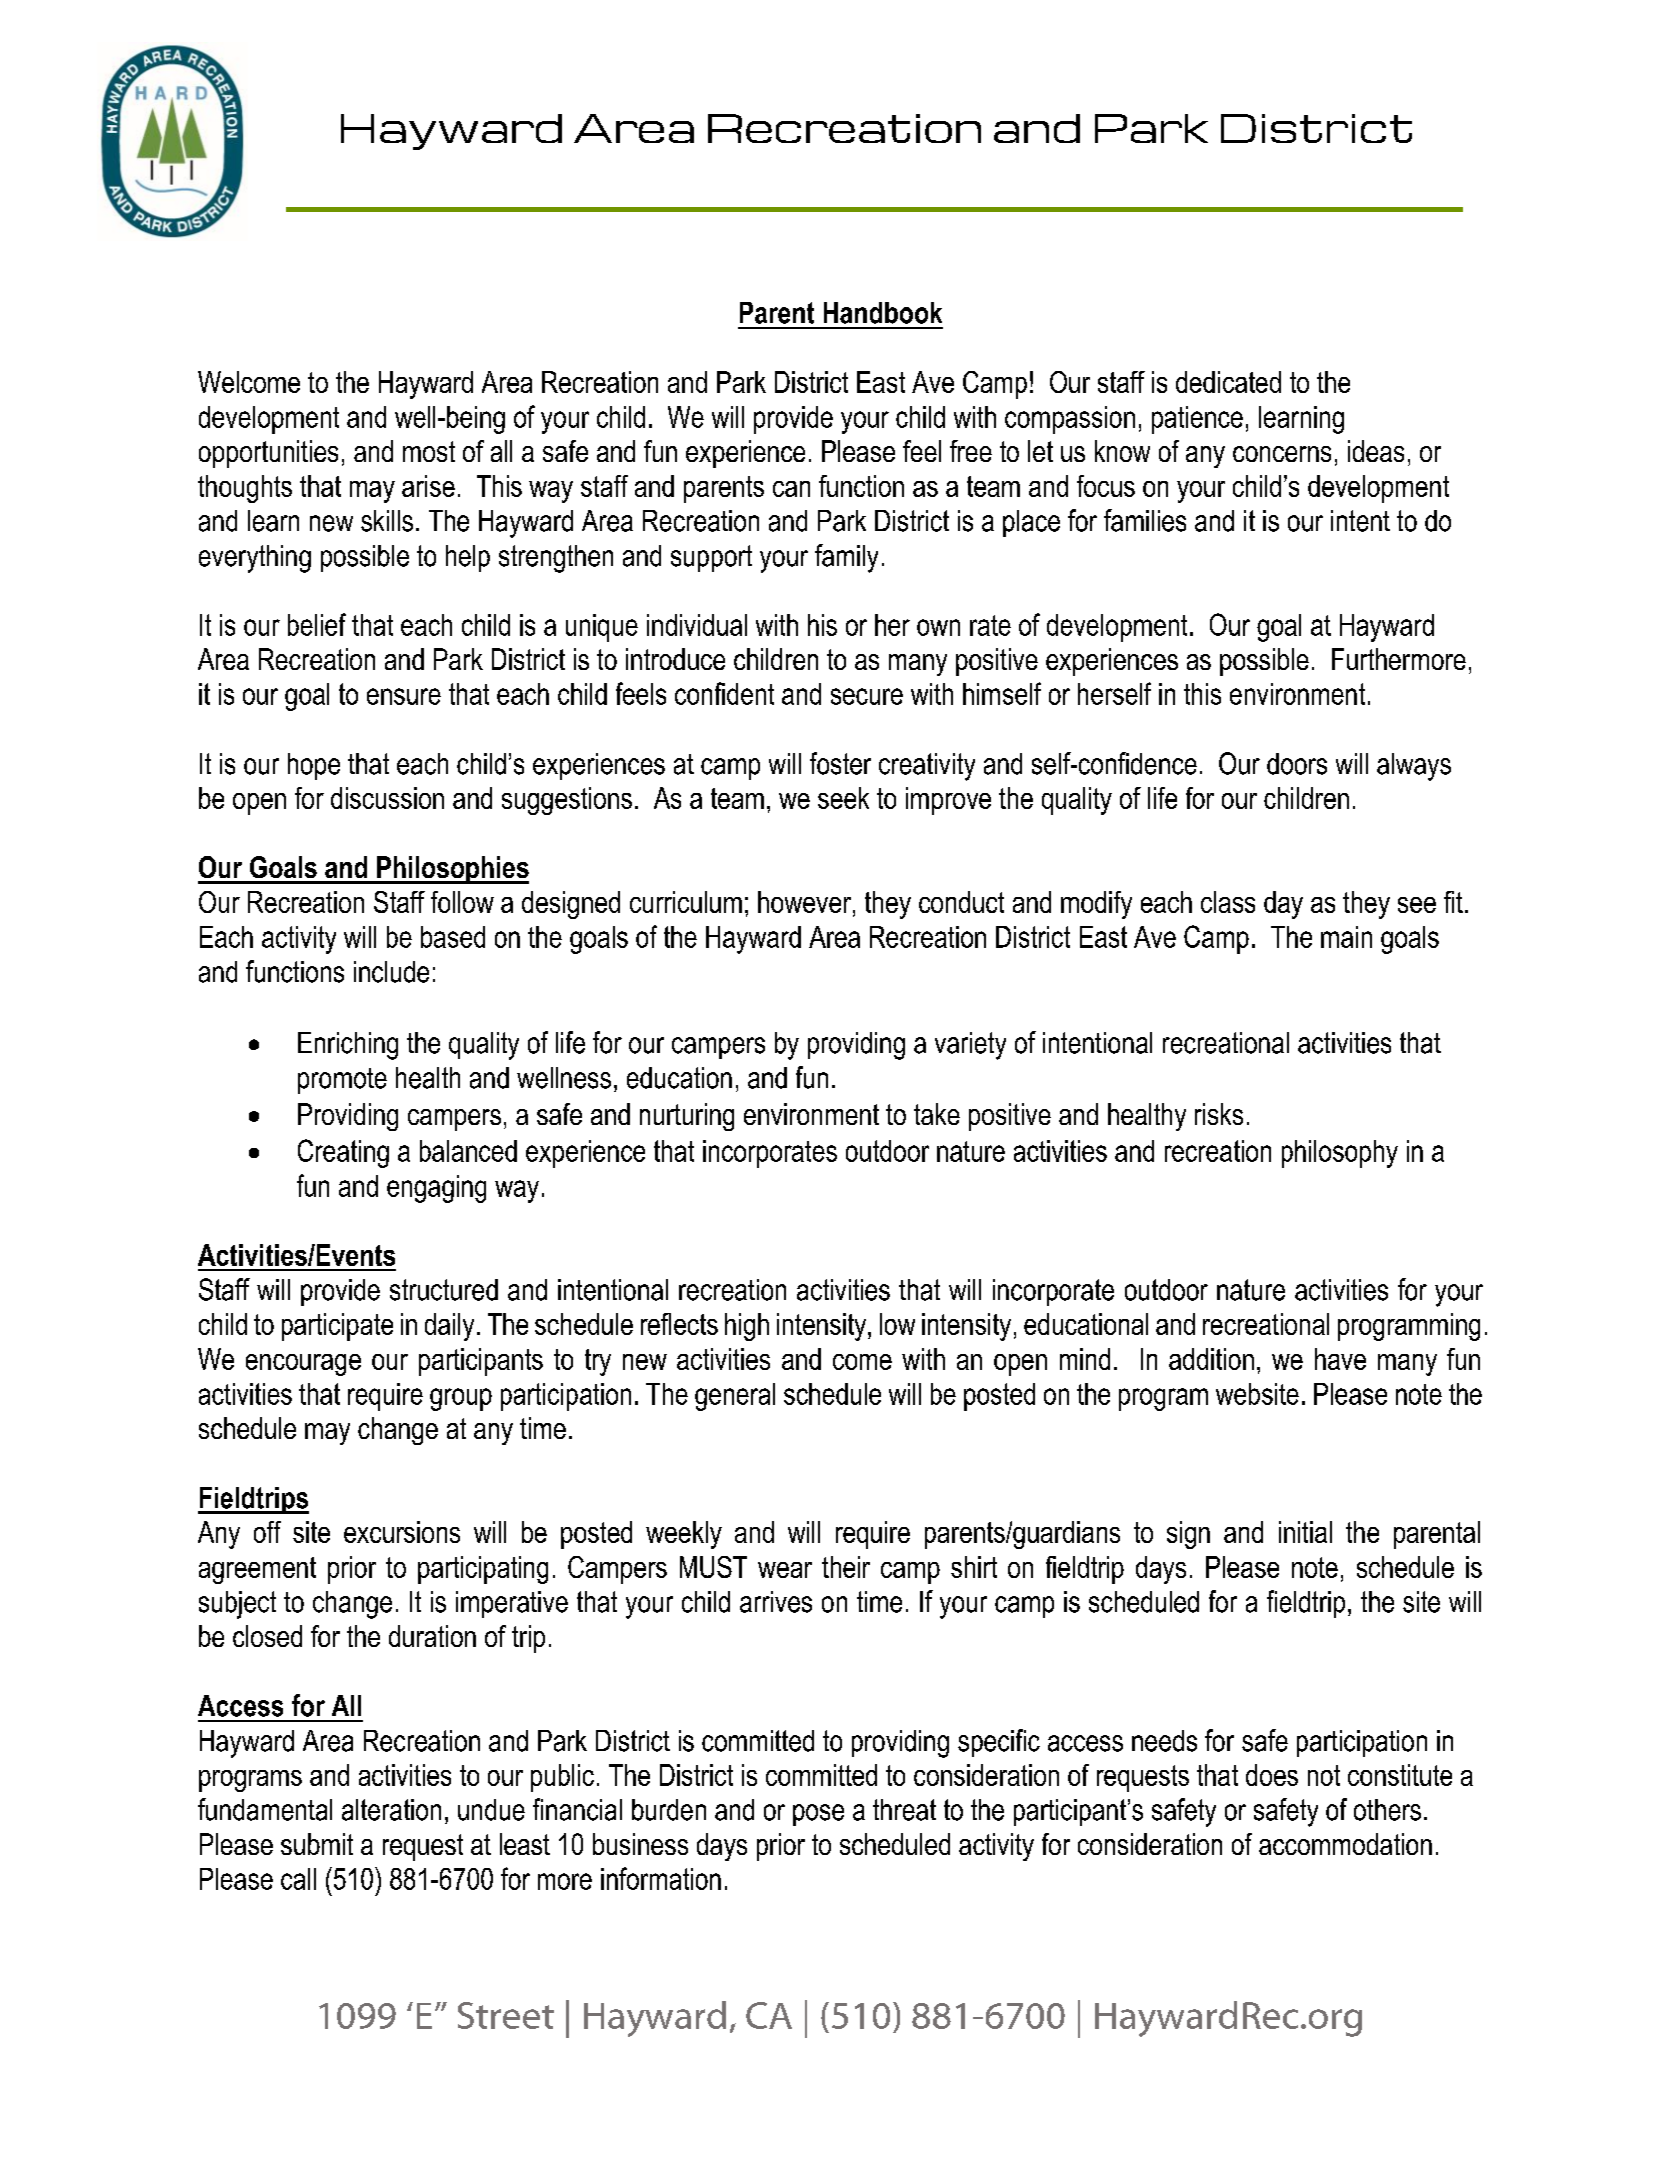  Describe the element at coordinates (1340, 1154) in the screenshot. I see `philosophy` at that location.
